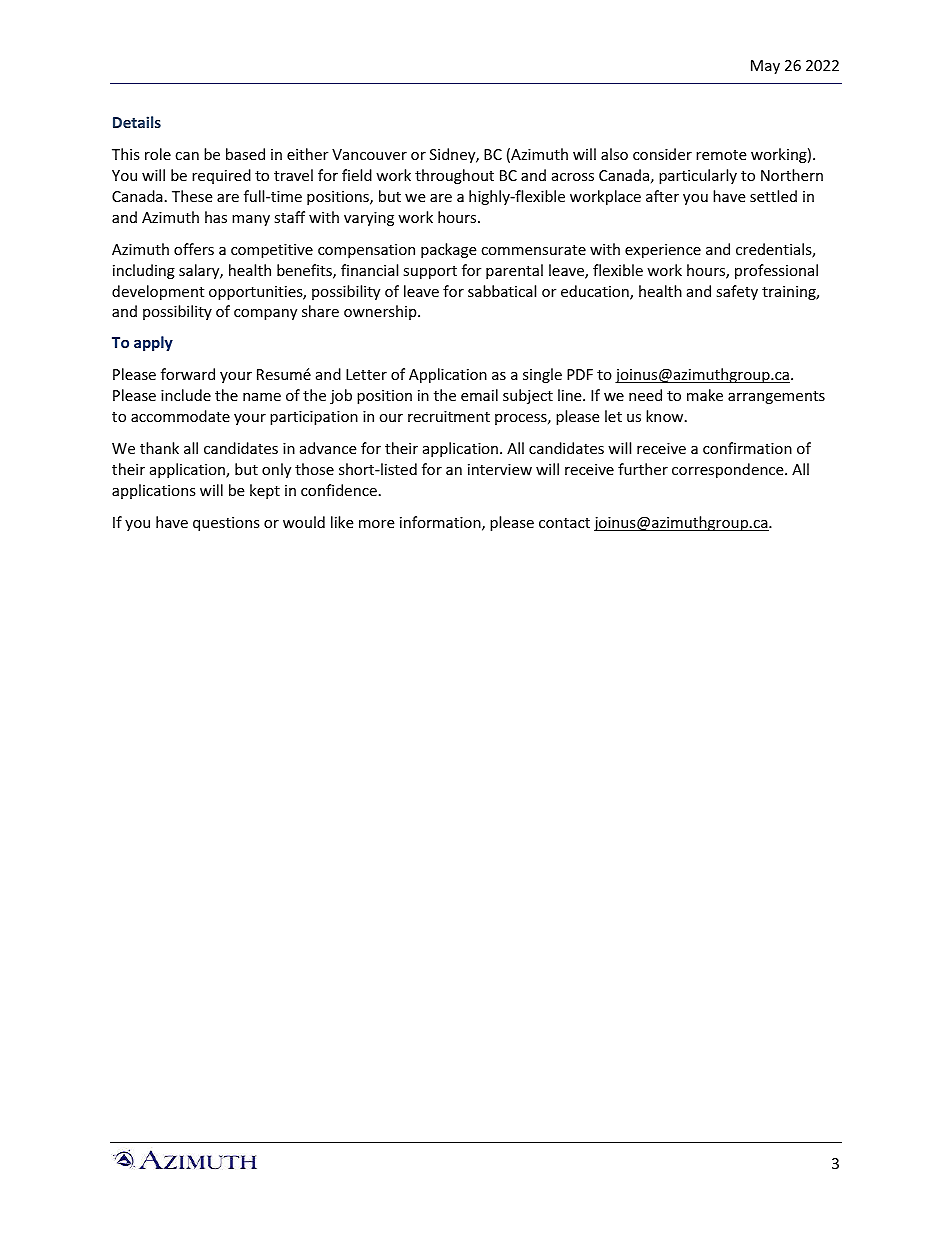  What do you see at coordinates (729, 470) in the document?
I see `correspondence` at bounding box center [729, 470].
